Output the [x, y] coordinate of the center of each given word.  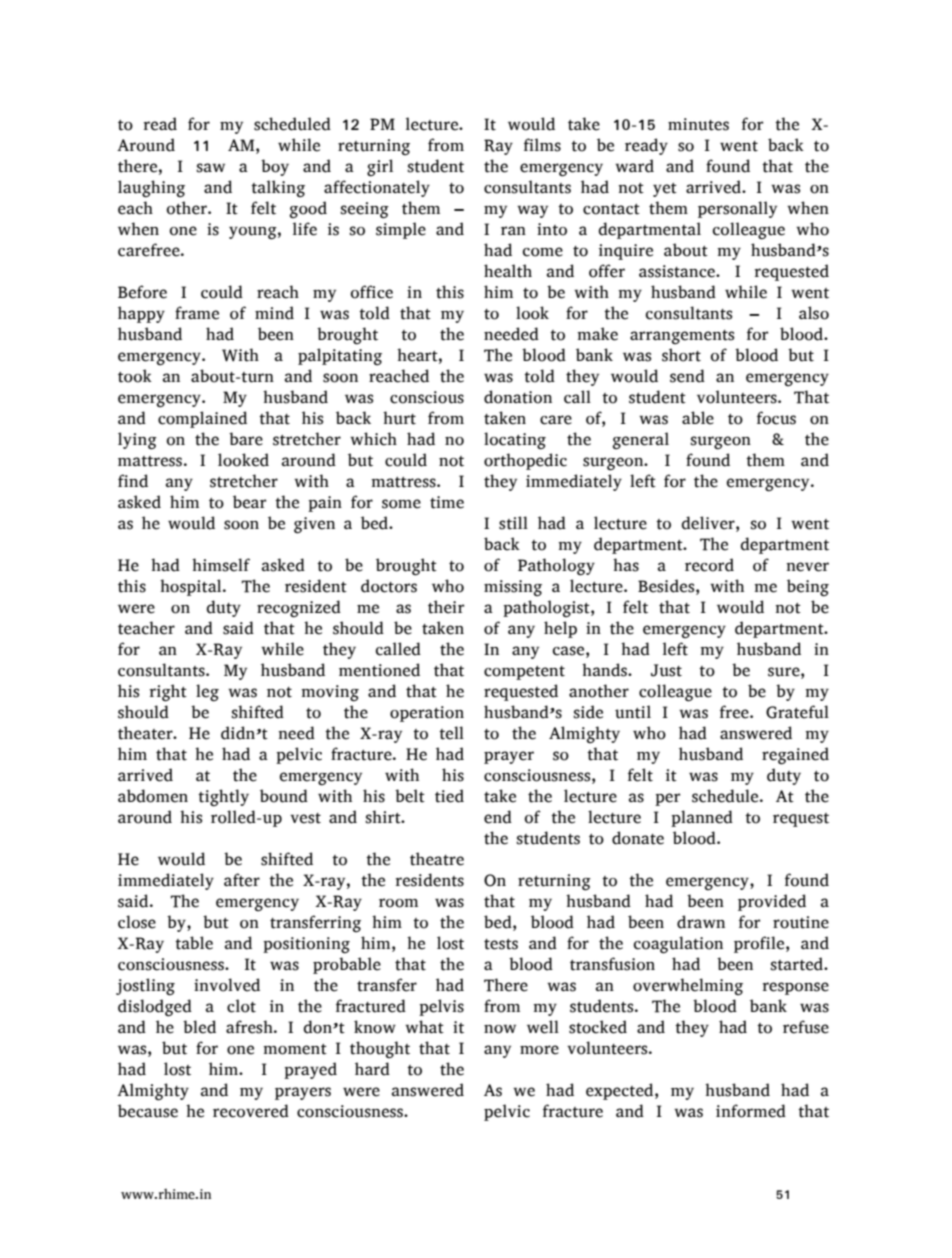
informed [751, 1111]
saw [210, 168]
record [709, 565]
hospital [192, 587]
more [539, 1050]
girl [380, 168]
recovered [251, 1111]
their [446, 607]
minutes [698, 124]
